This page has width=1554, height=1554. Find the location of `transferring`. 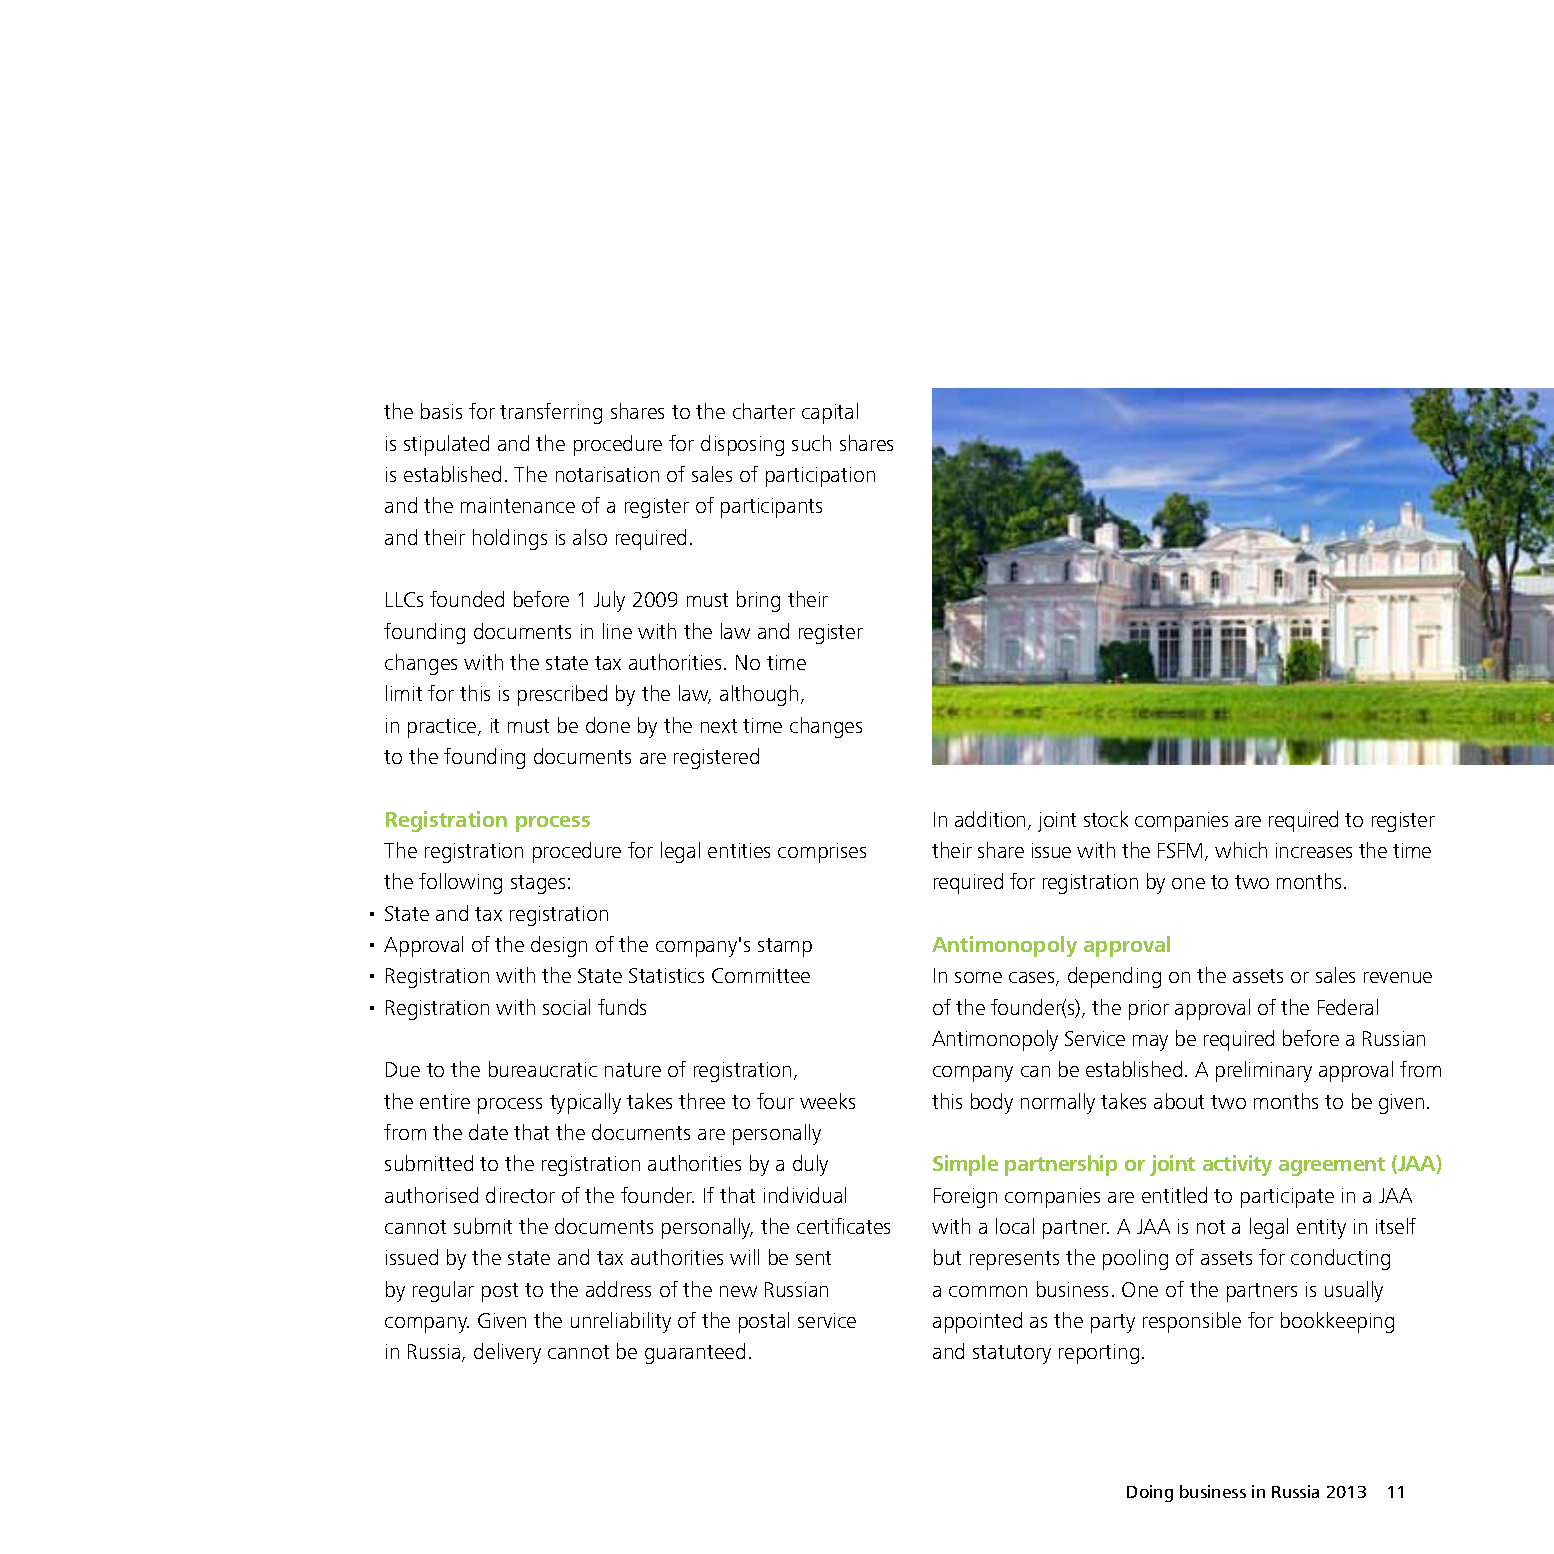

transferring is located at coordinates (551, 413).
